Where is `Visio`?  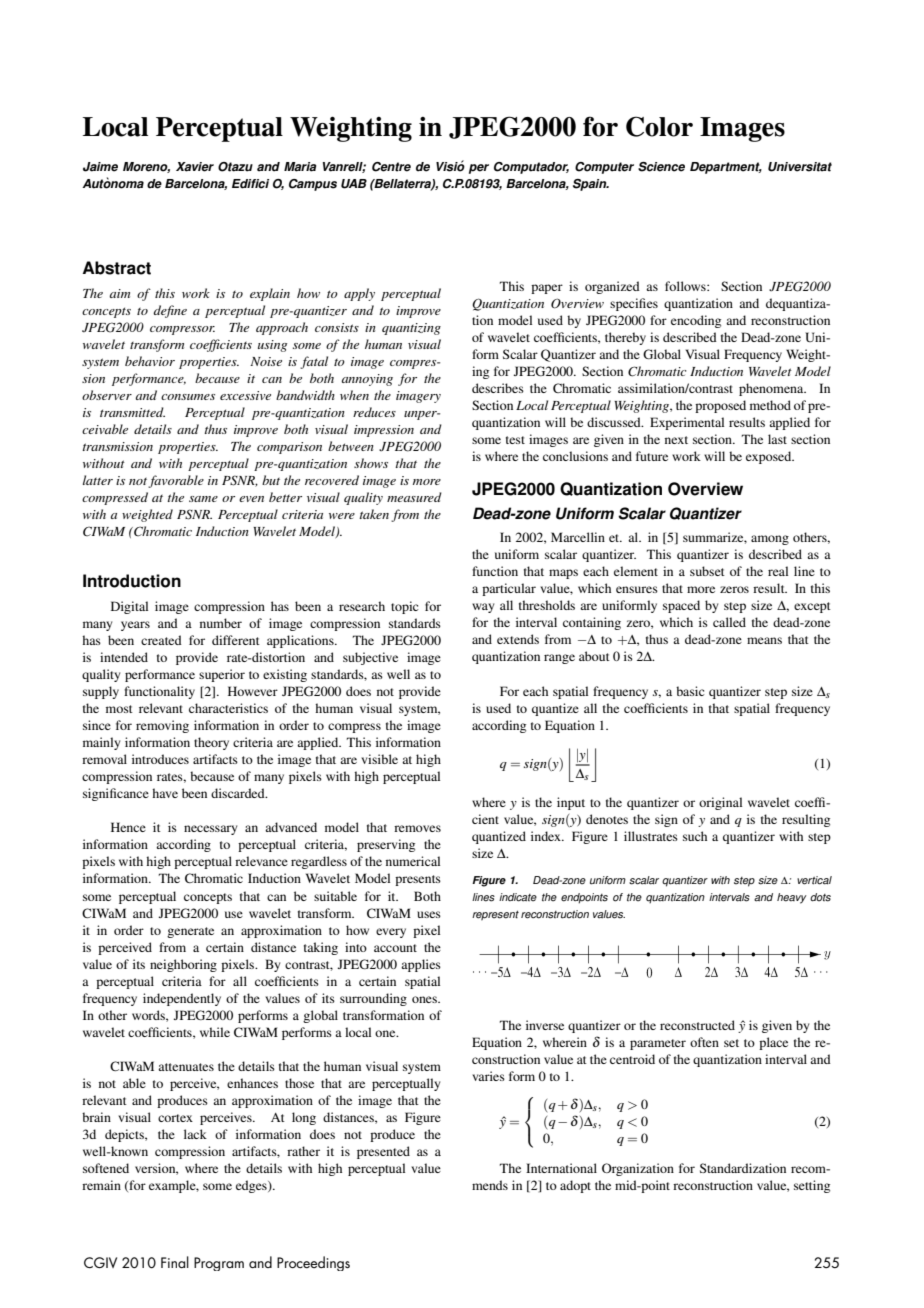 Visio is located at coordinates (450, 166).
